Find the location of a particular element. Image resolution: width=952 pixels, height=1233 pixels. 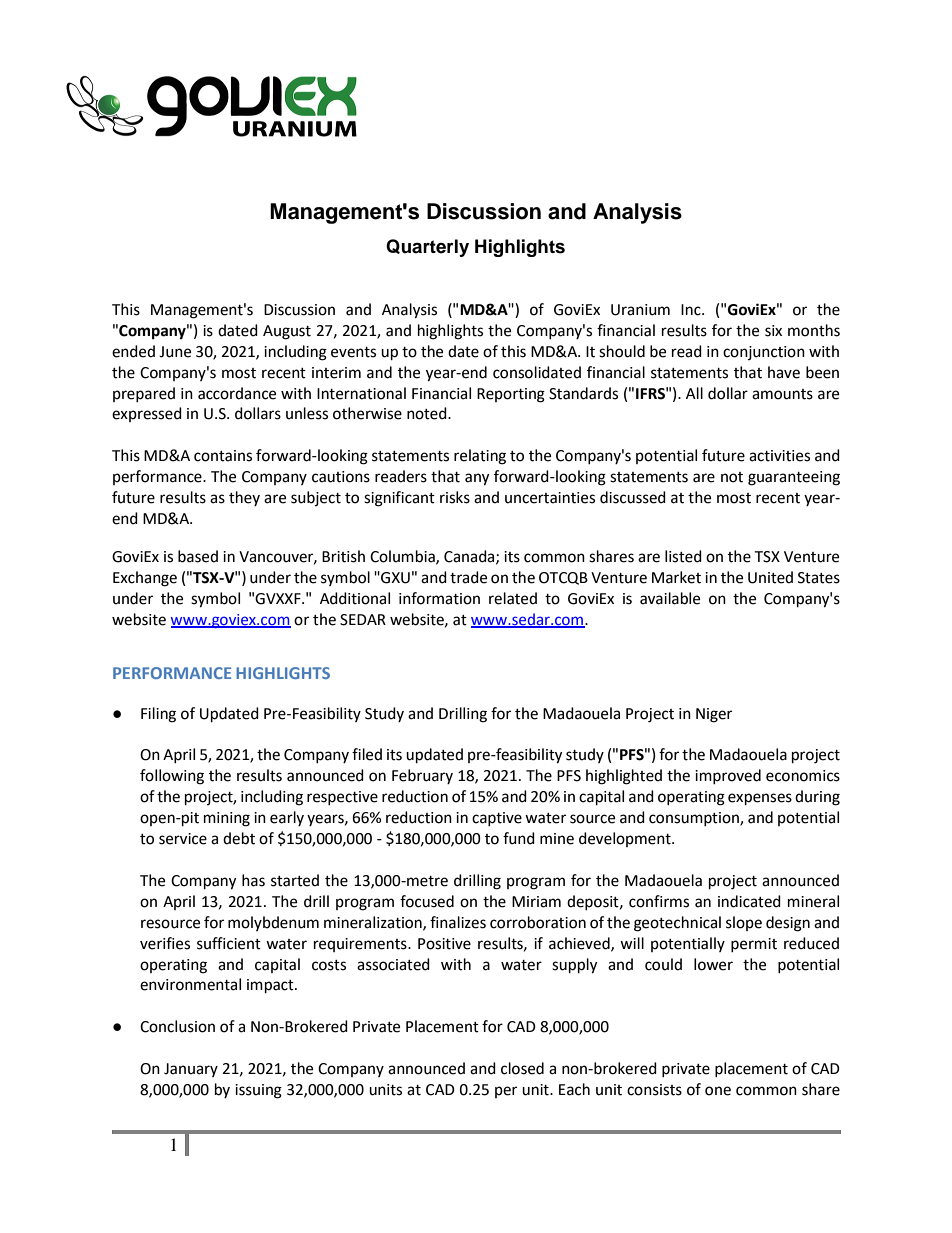

six is located at coordinates (773, 331).
